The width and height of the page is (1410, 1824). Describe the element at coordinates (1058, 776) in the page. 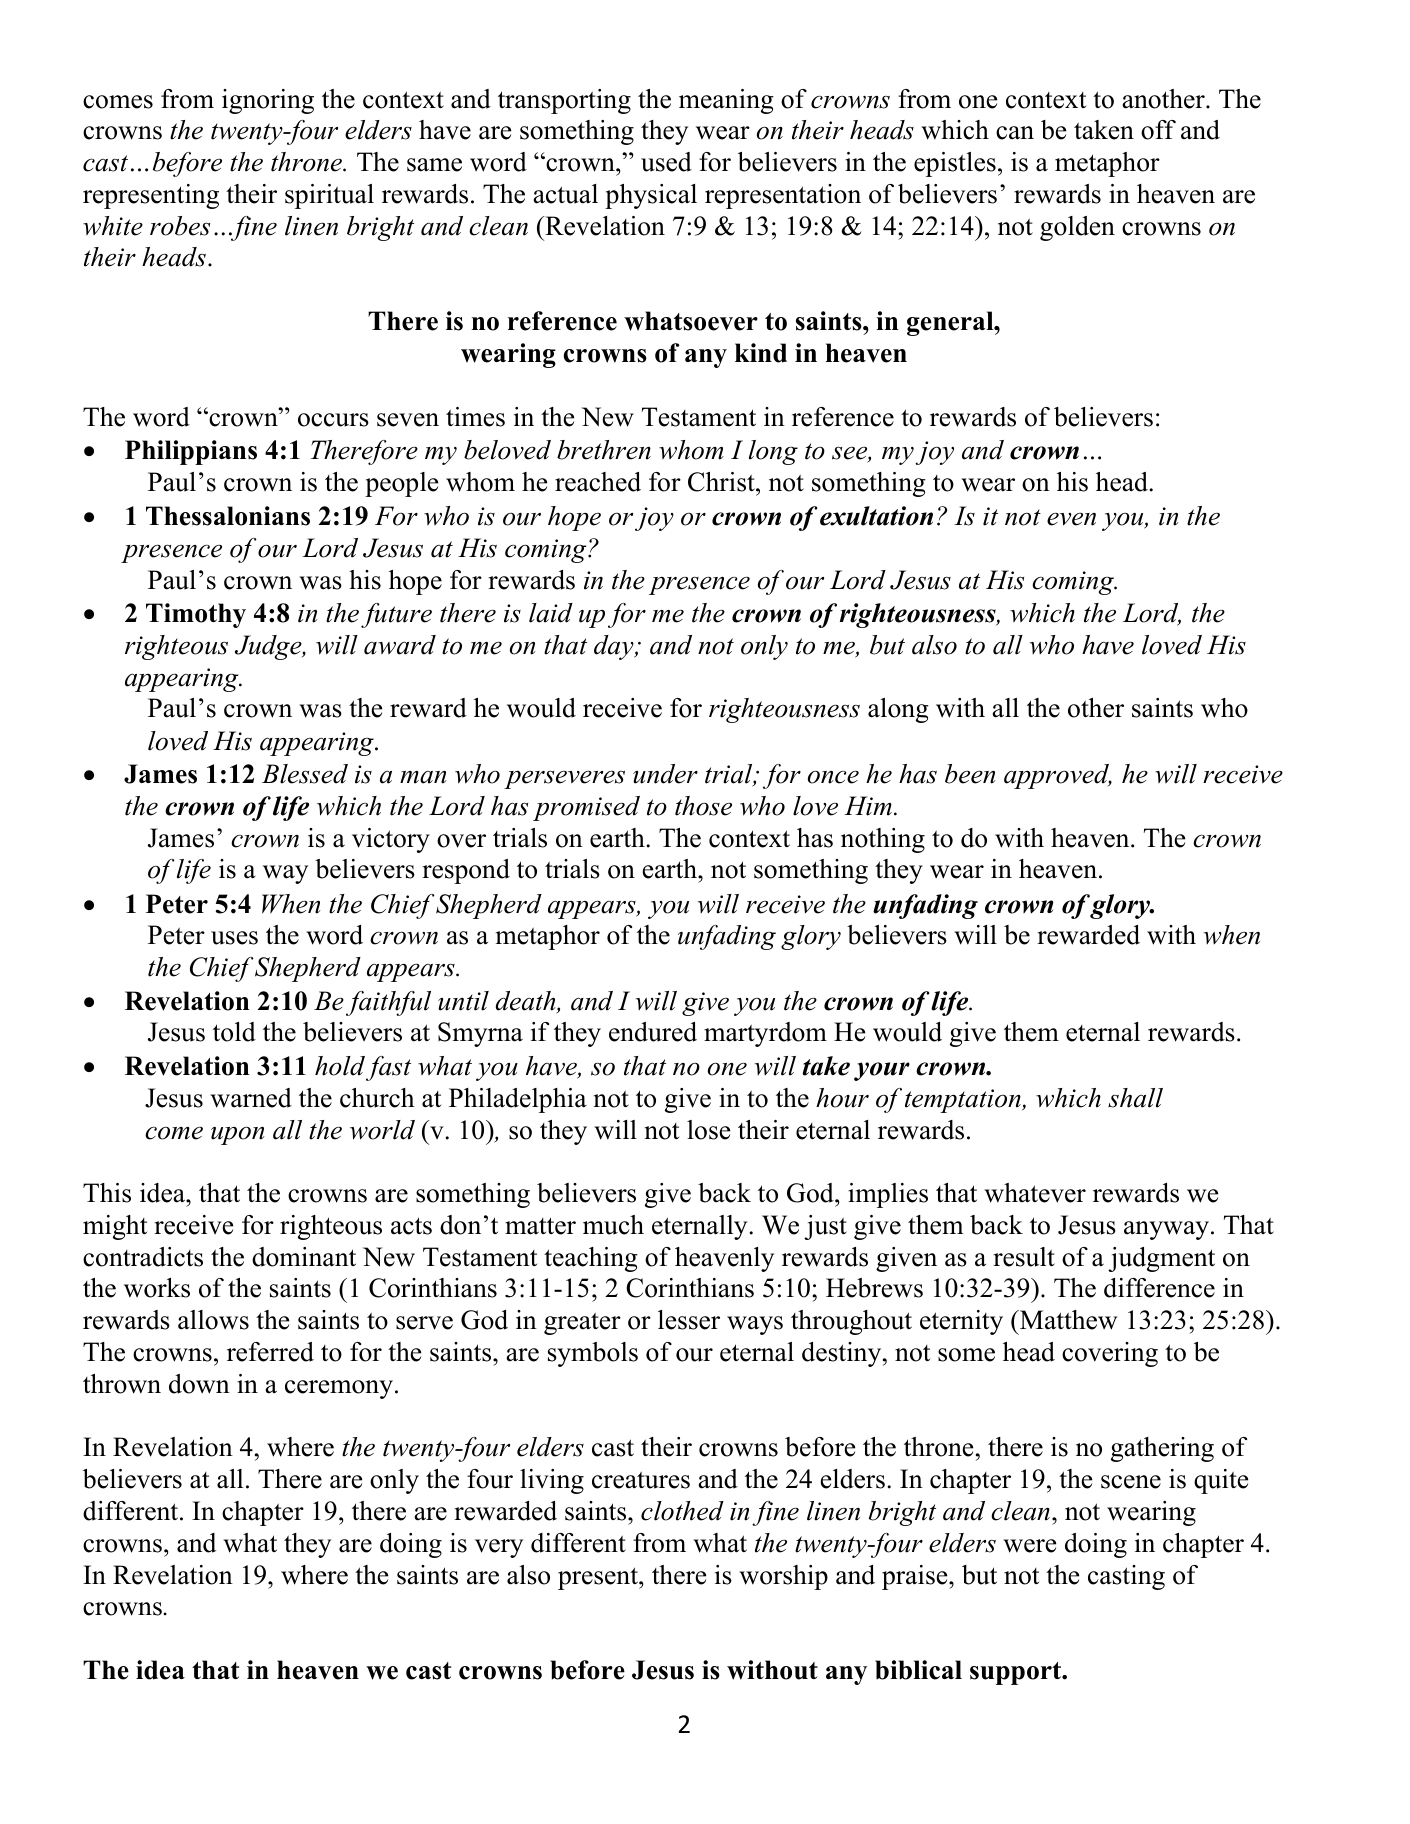

I see `approved` at that location.
